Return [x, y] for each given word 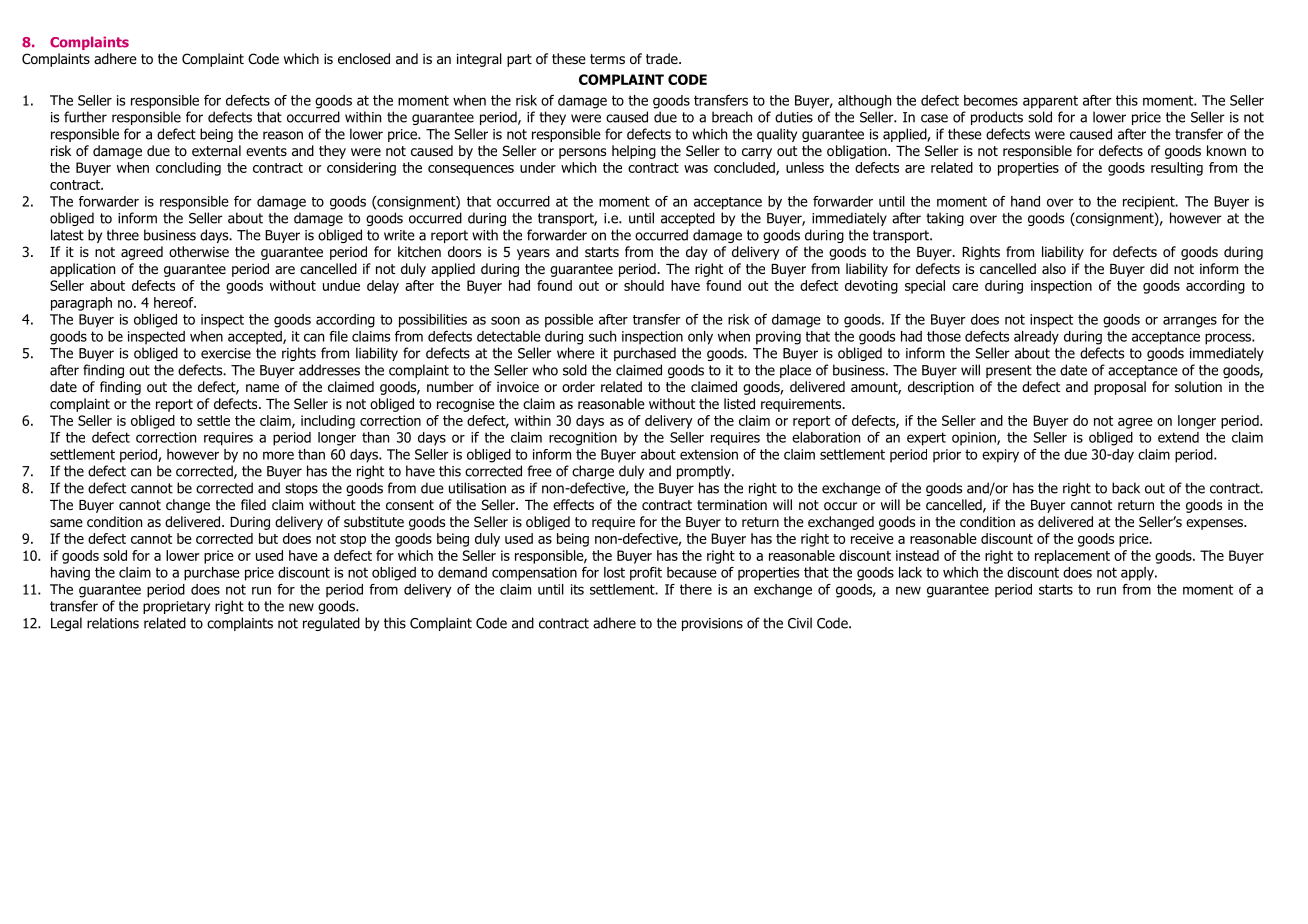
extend [1178, 437]
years [533, 254]
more [278, 455]
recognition [583, 439]
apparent [1050, 102]
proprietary [176, 607]
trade [663, 59]
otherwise [199, 251]
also [1054, 269]
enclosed [364, 59]
